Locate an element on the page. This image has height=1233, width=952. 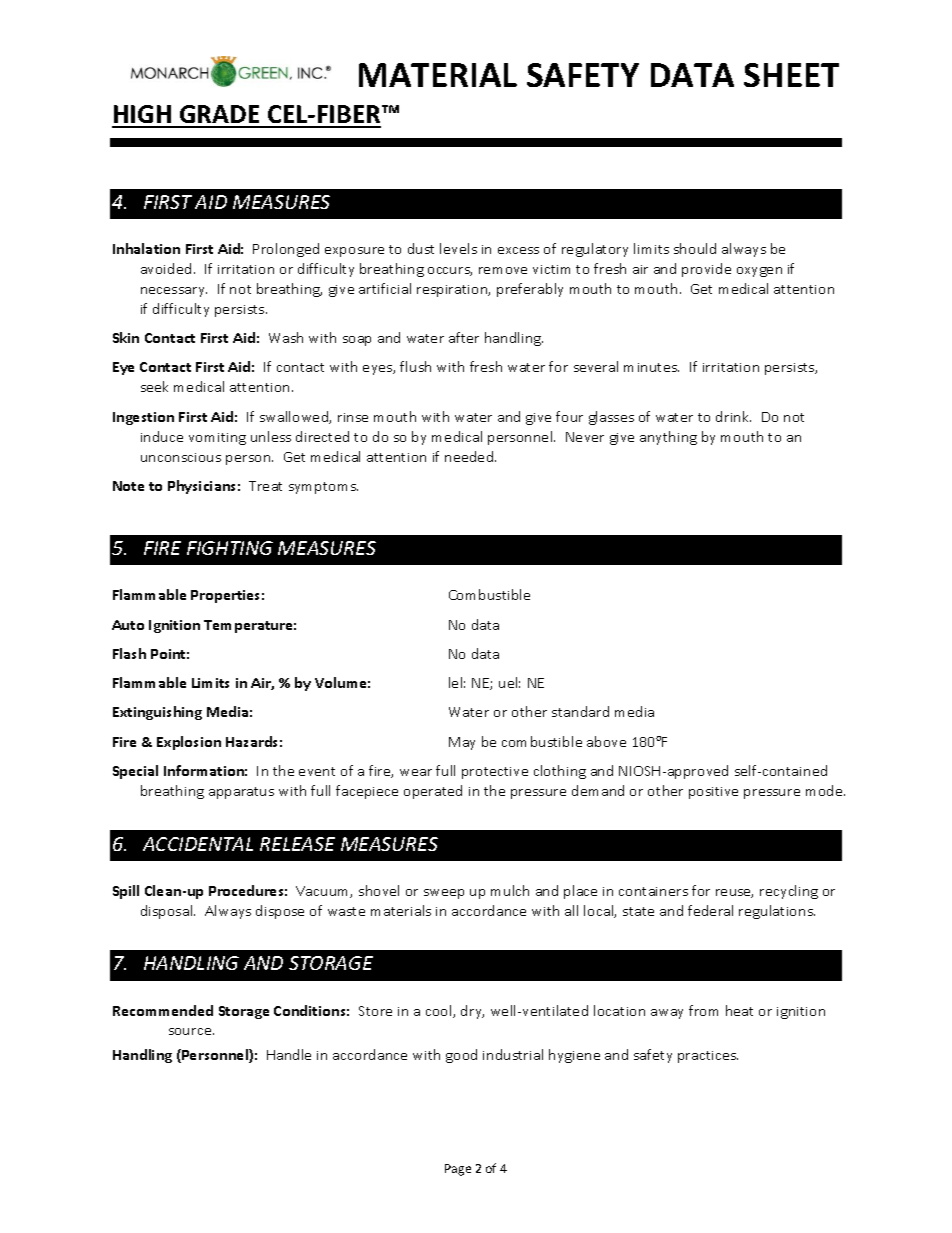
Page is located at coordinates (458, 1170).
